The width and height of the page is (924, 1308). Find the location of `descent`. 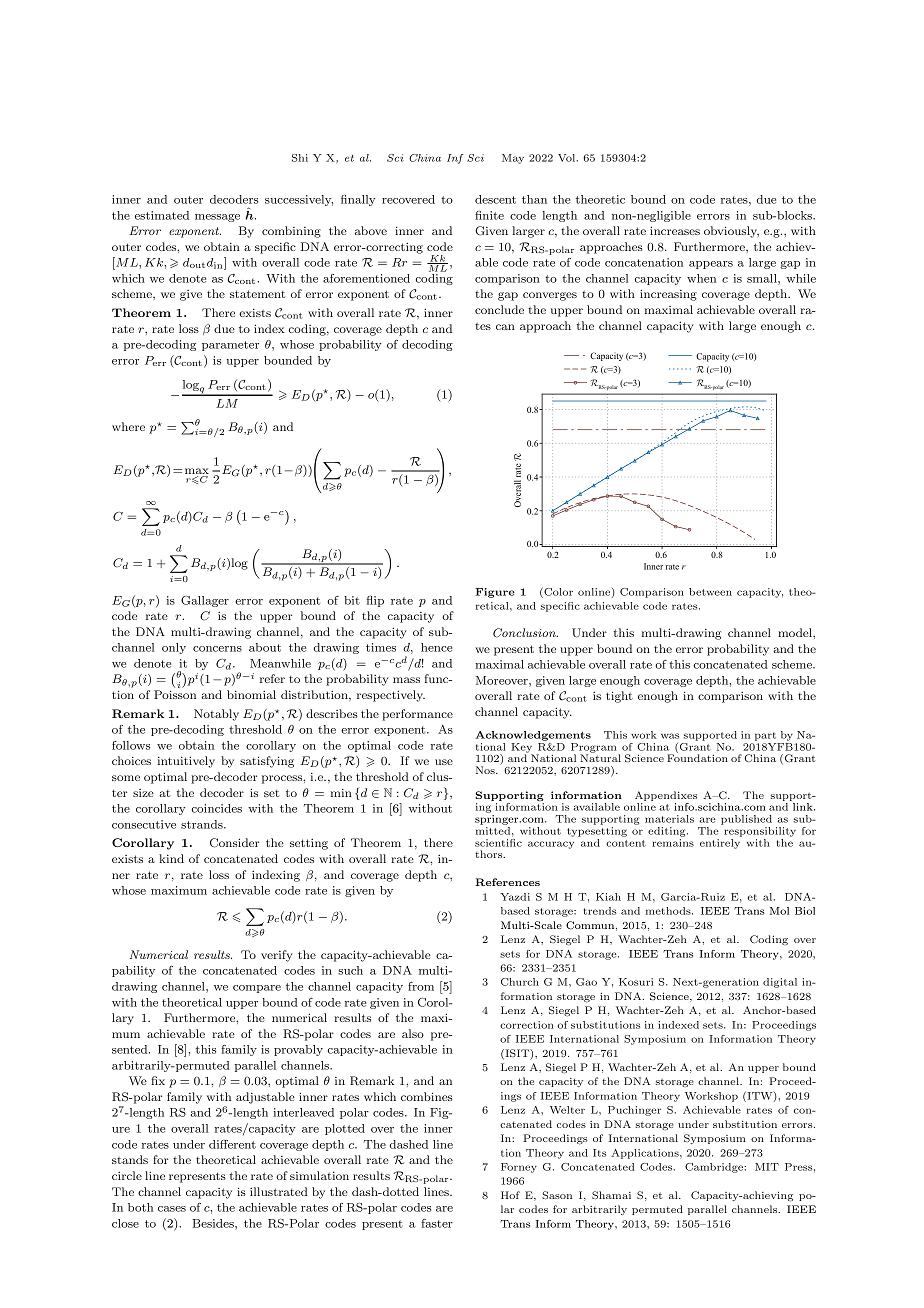

descent is located at coordinates (495, 199).
